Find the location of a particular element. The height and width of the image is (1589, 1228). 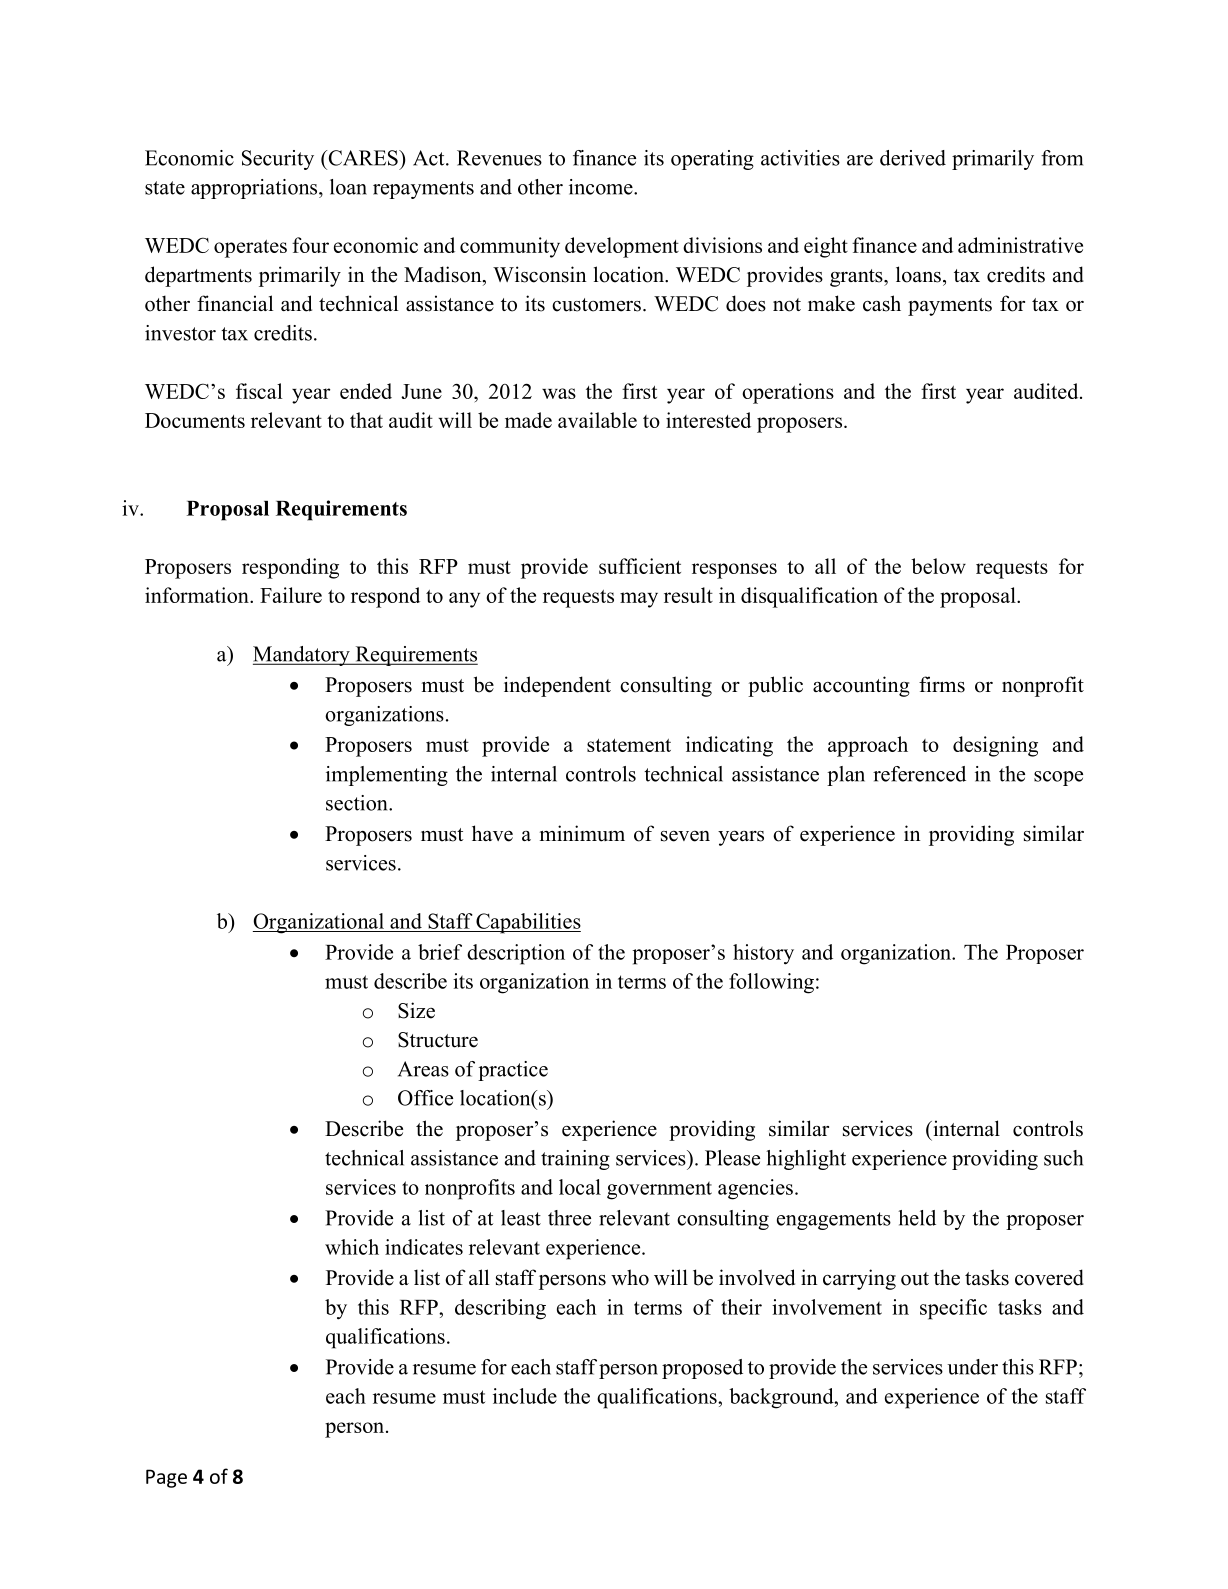

Size is located at coordinates (416, 1010).
